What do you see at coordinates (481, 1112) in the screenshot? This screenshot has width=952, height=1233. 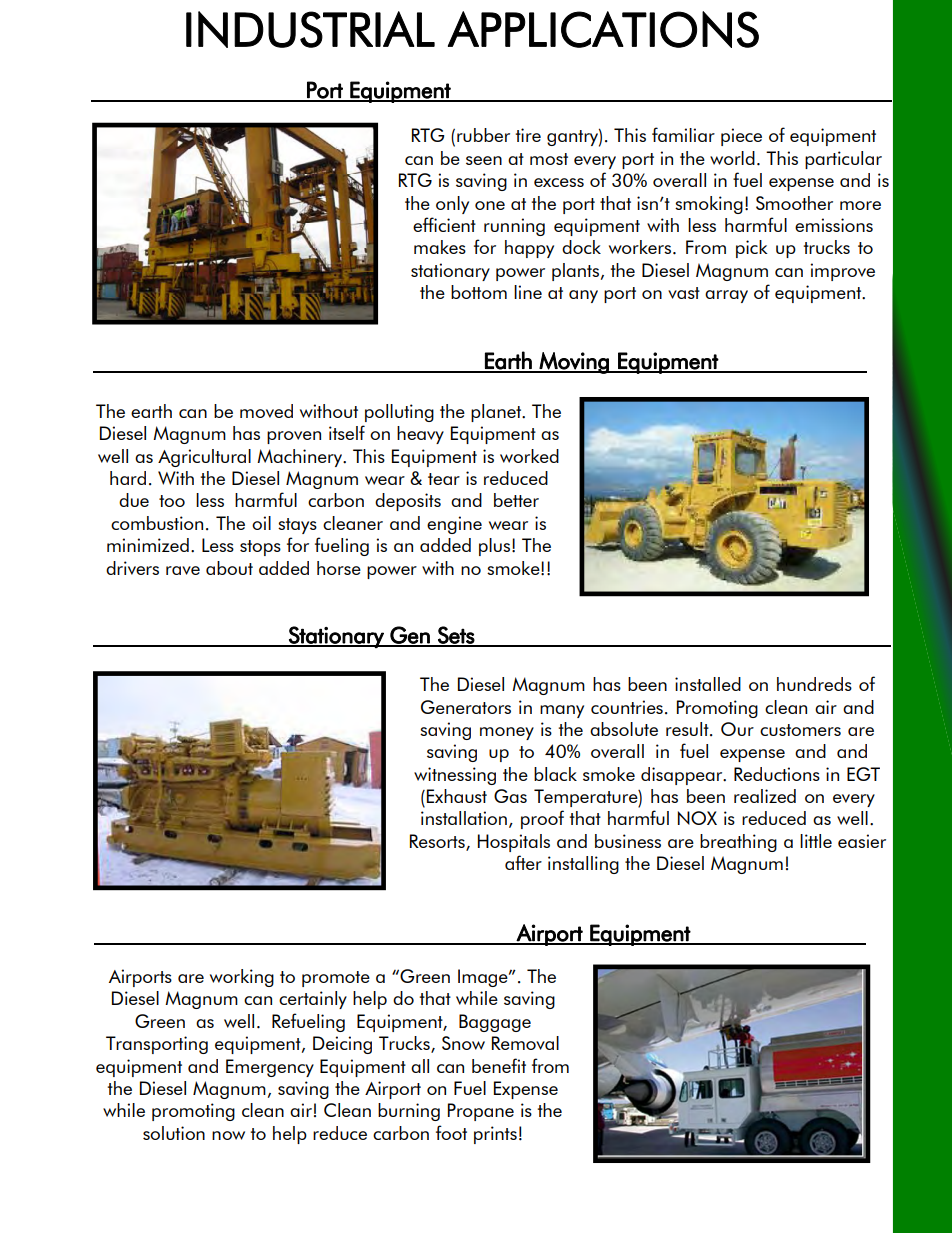 I see `Propane` at bounding box center [481, 1112].
